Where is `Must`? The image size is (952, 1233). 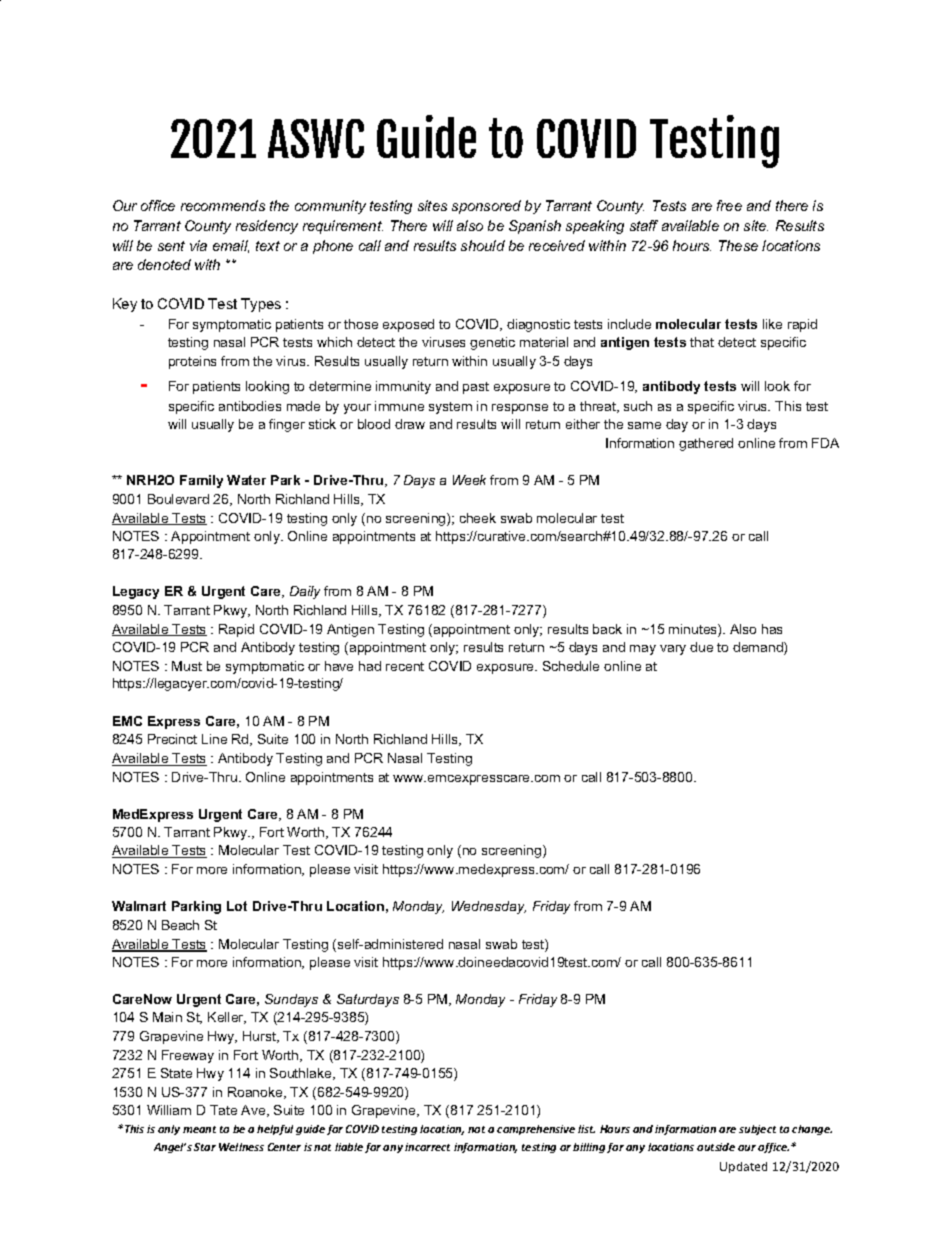
Must is located at coordinates (187, 666).
